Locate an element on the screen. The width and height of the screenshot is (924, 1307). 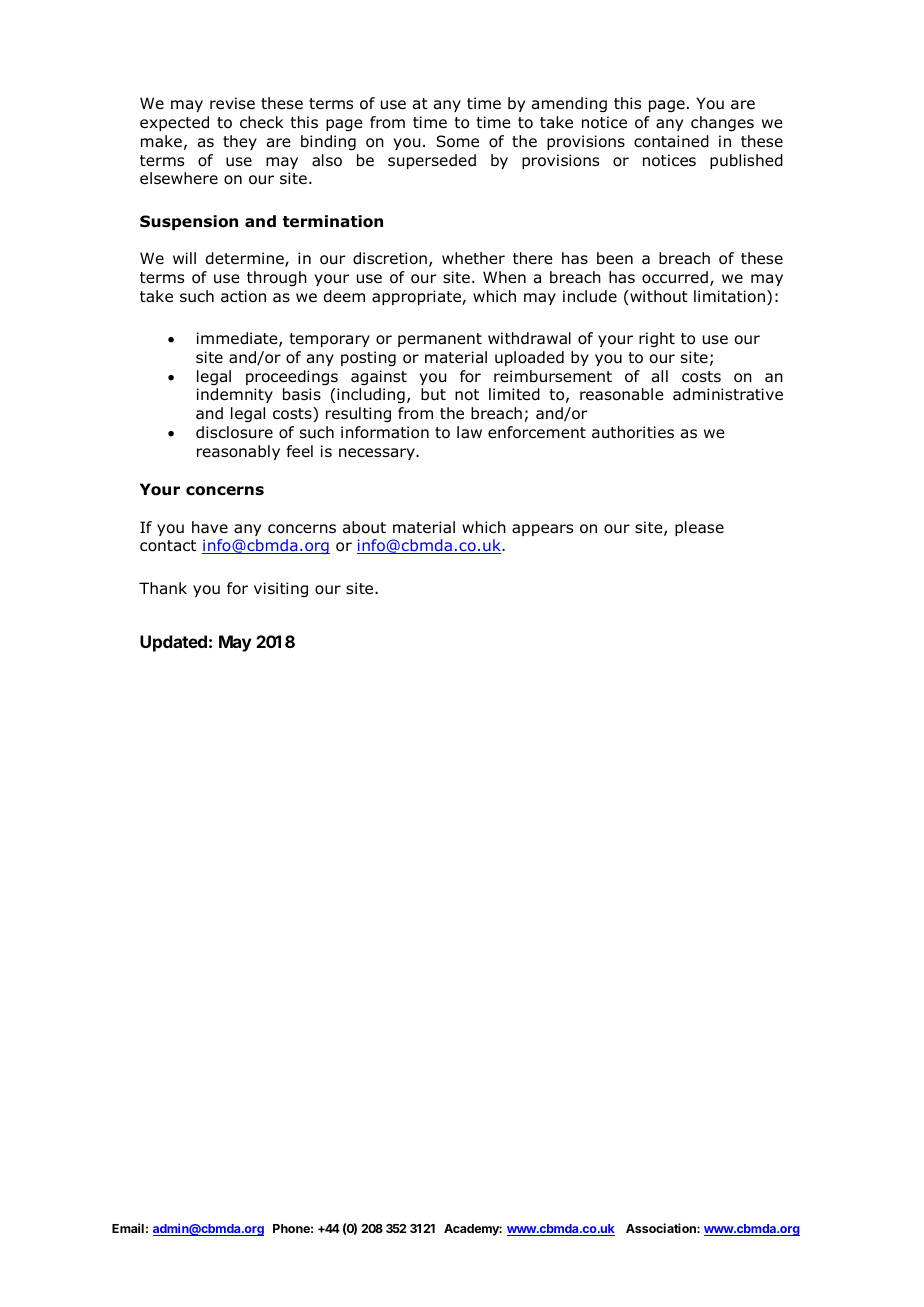
Some is located at coordinates (457, 141).
